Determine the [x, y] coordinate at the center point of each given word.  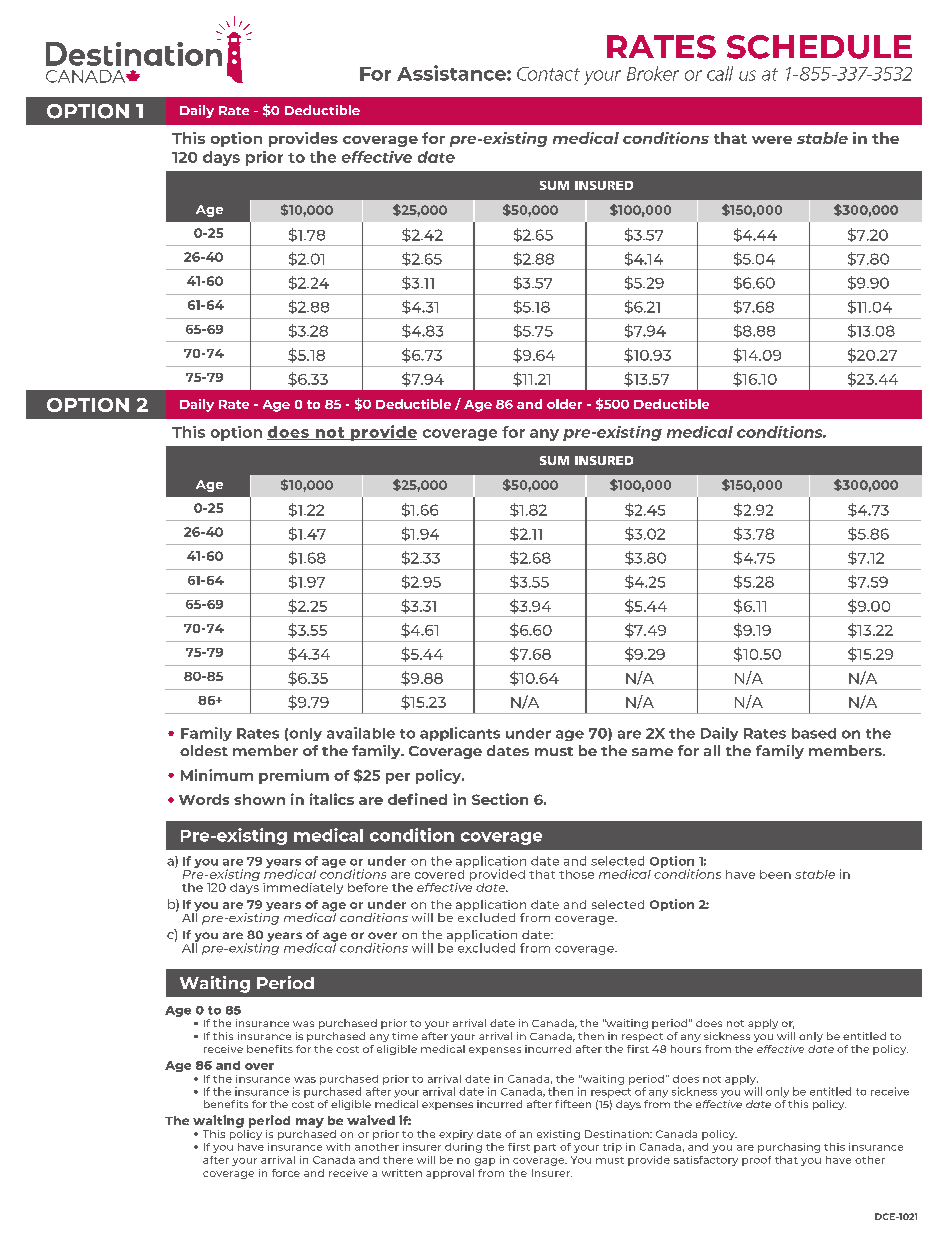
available [361, 733]
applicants [460, 734]
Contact [548, 74]
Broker [653, 73]
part [545, 1148]
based [814, 733]
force [286, 1173]
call [720, 73]
